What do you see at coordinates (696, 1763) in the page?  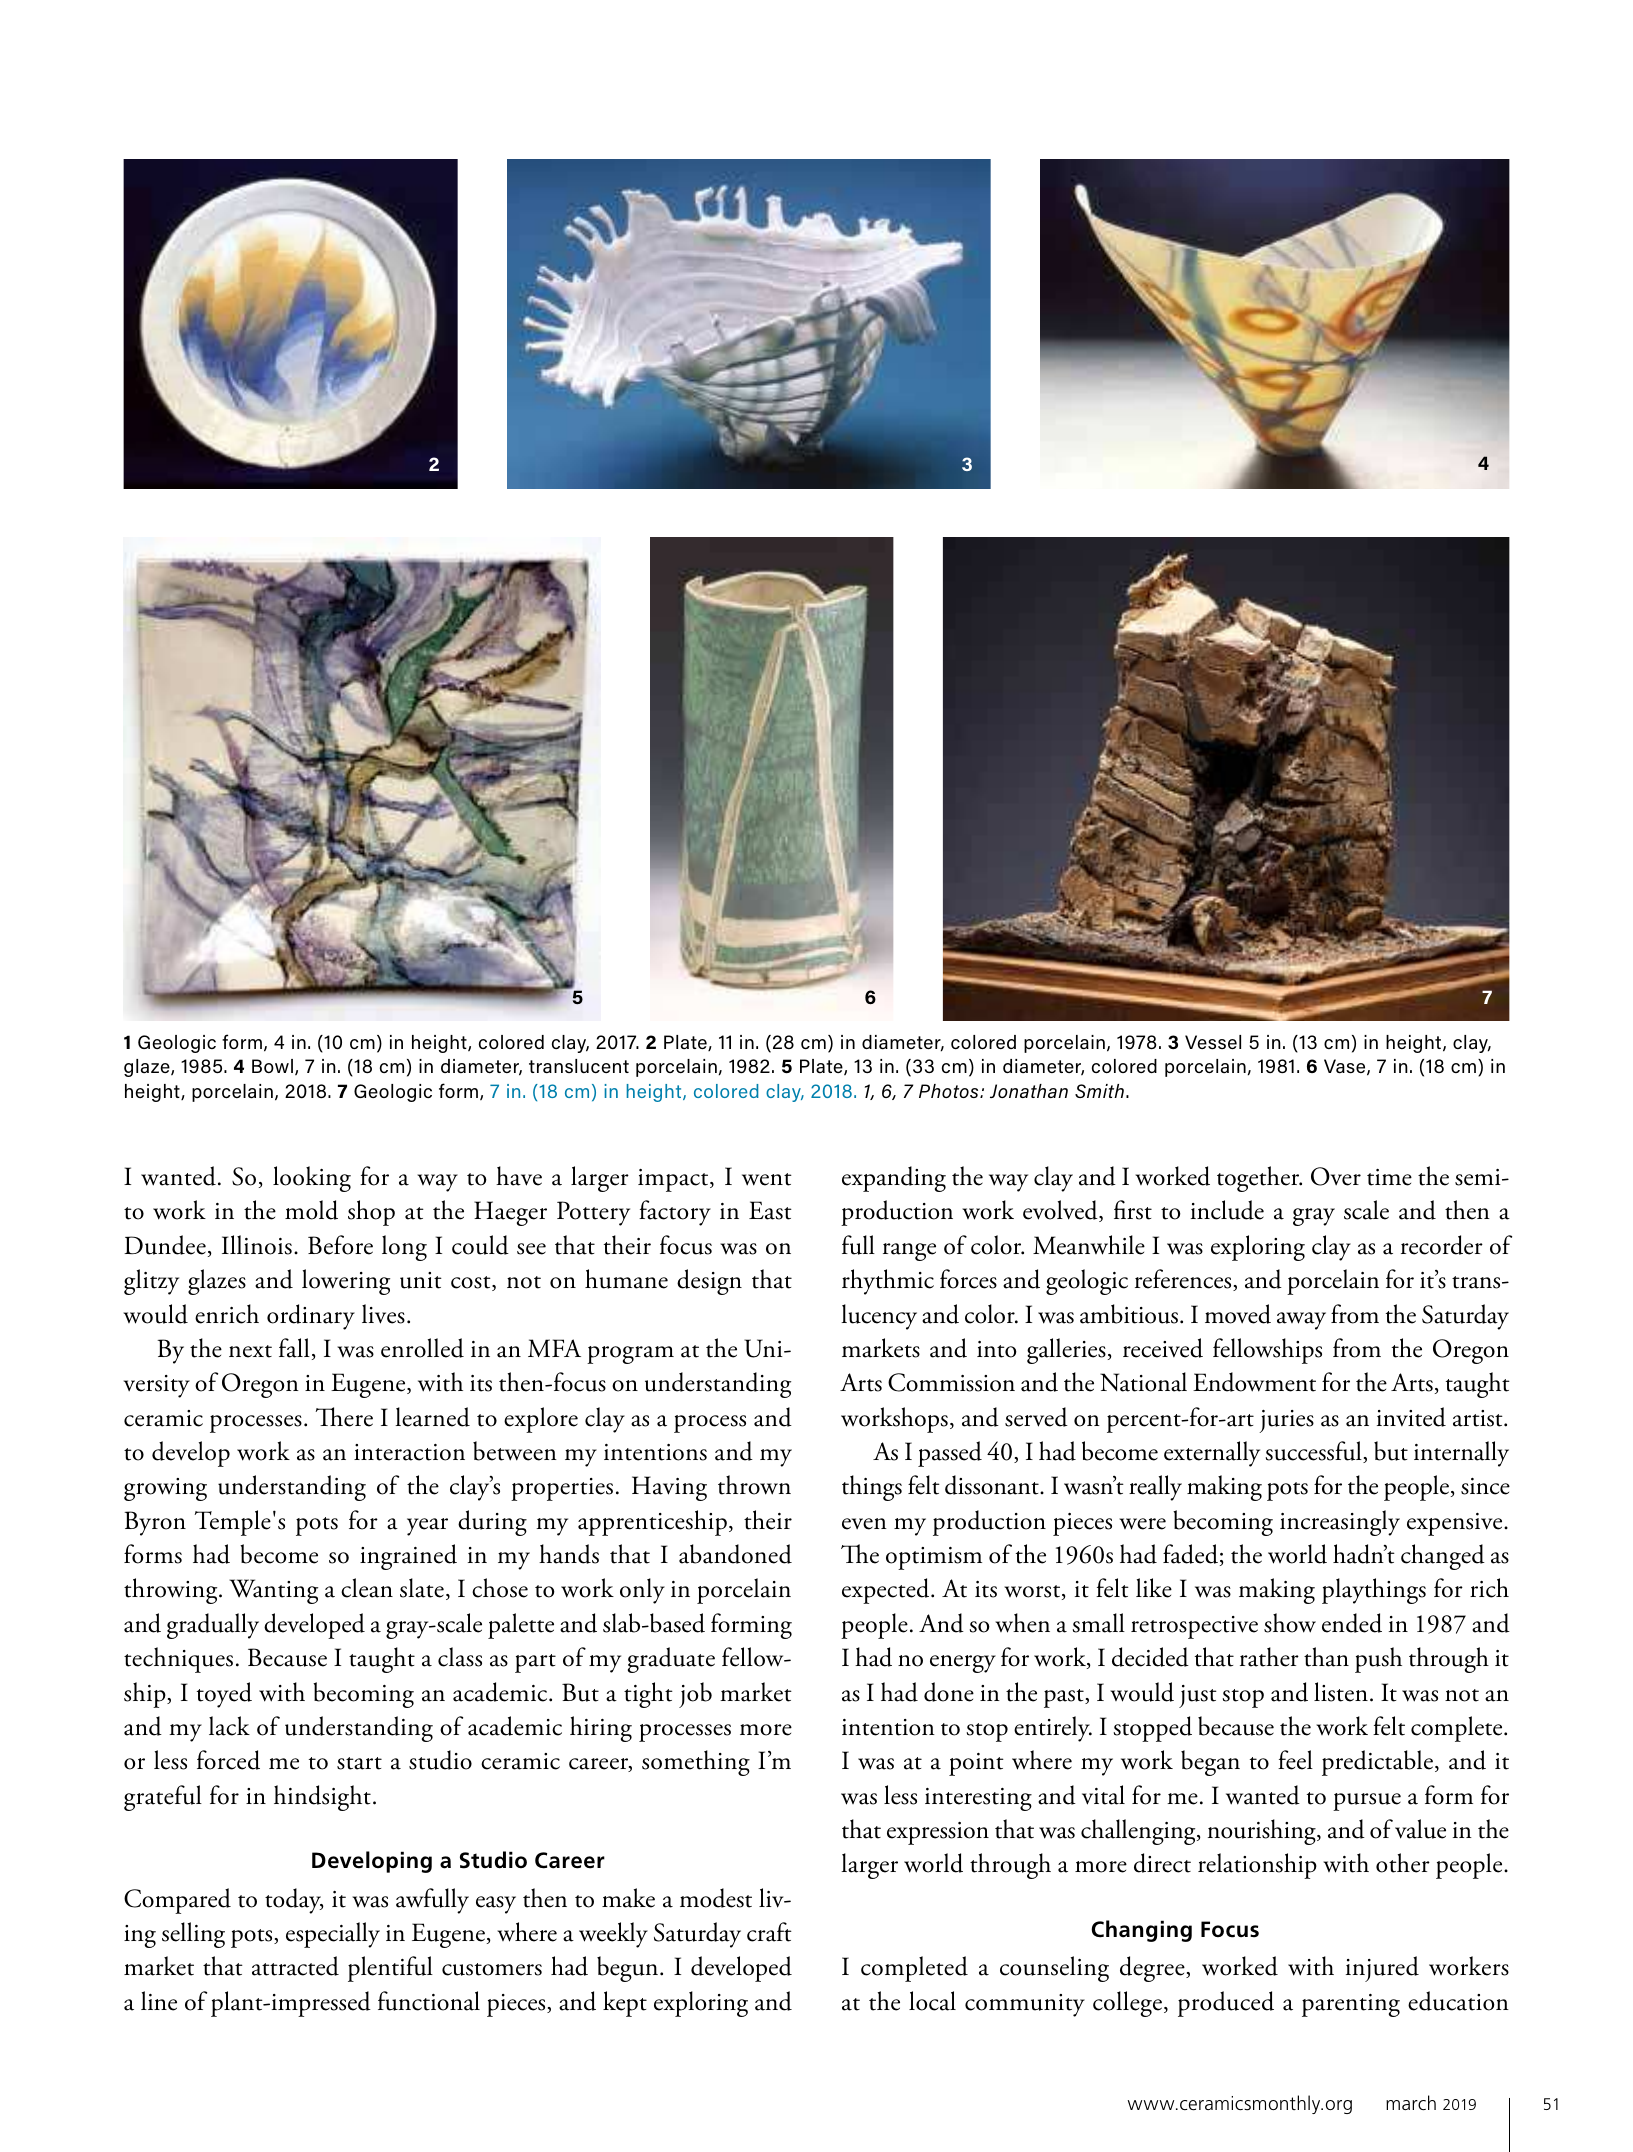 I see `something` at bounding box center [696, 1763].
